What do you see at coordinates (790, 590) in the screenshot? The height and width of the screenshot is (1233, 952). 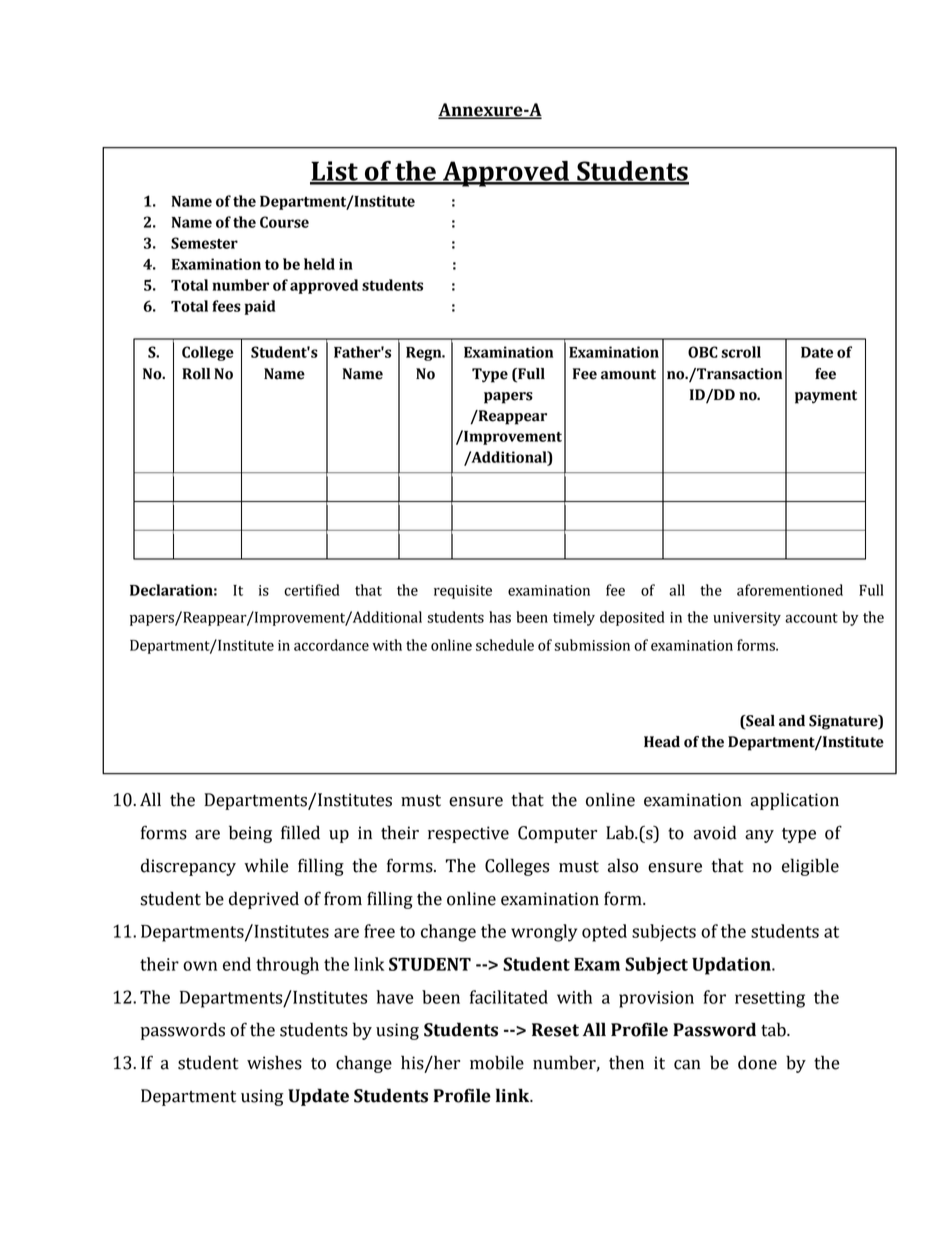 I see `aforementioned` at bounding box center [790, 590].
